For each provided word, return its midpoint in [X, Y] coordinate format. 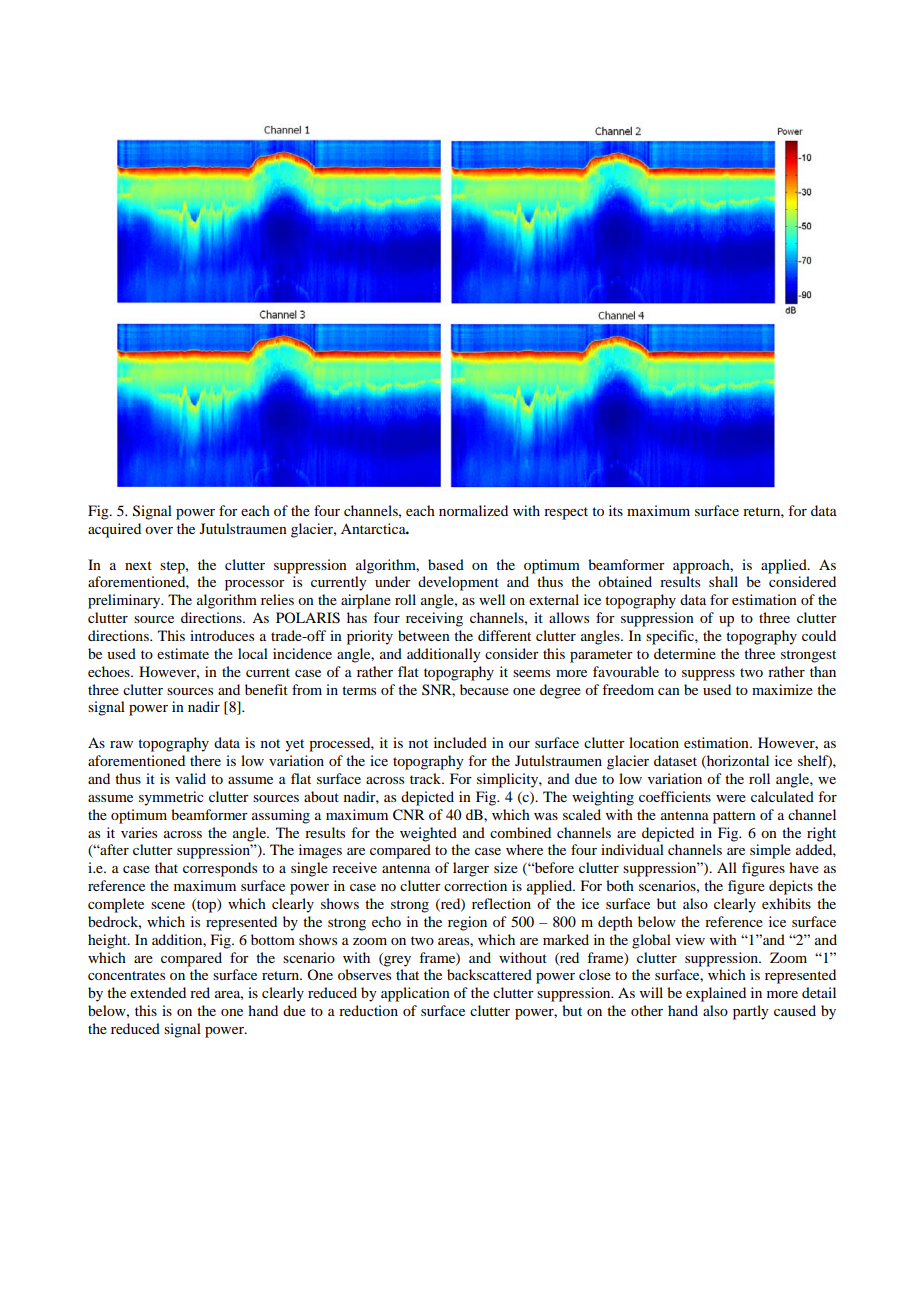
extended [158, 992]
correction [475, 885]
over [159, 530]
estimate [183, 653]
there [205, 760]
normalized [473, 510]
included [460, 742]
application [415, 994]
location [654, 742]
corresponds [220, 869]
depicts [791, 887]
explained [716, 994]
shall [723, 581]
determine [685, 653]
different [504, 635]
